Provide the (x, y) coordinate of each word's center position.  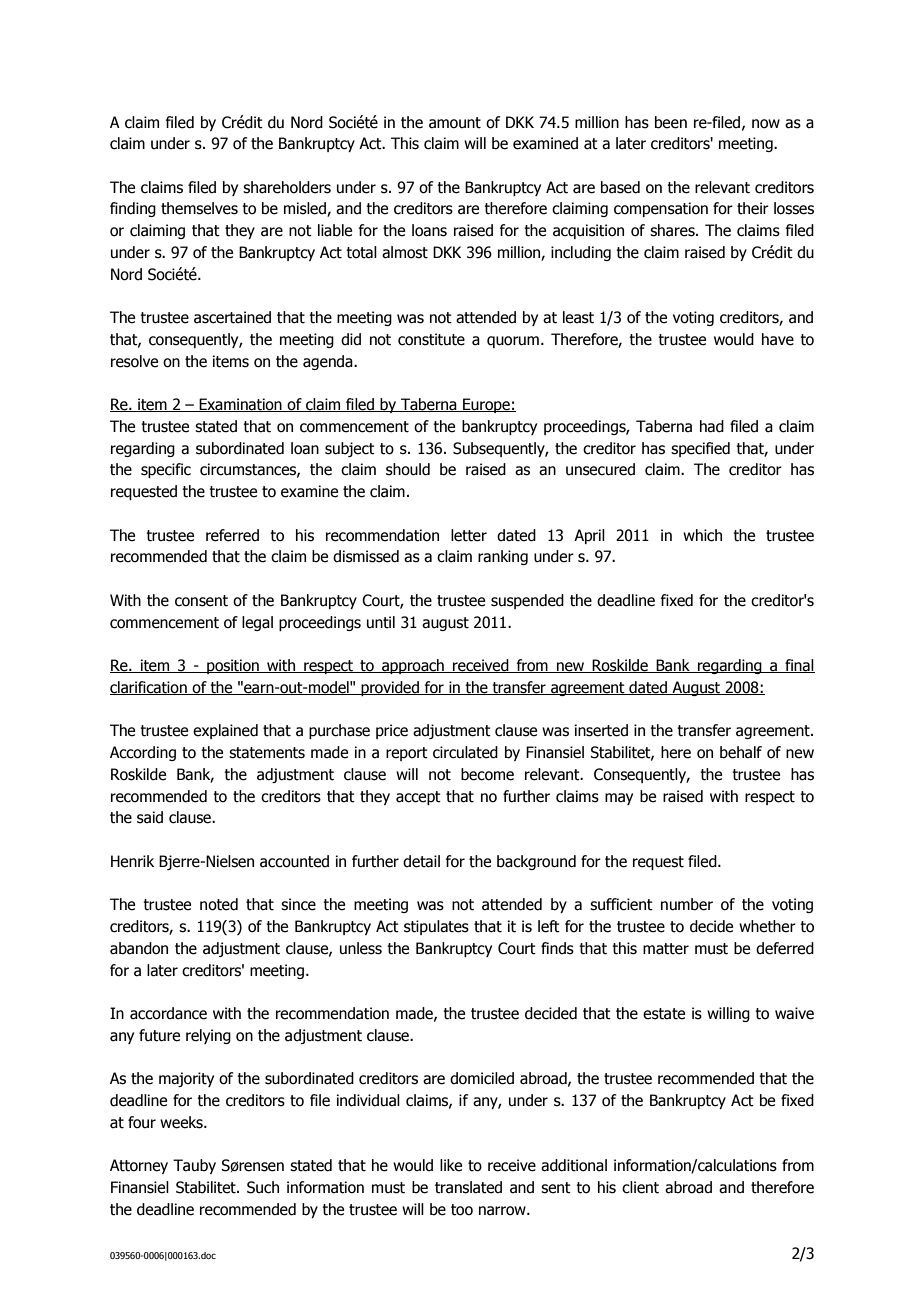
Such (263, 1187)
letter (469, 535)
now (766, 124)
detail (421, 861)
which (702, 535)
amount (455, 123)
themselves (199, 208)
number (687, 904)
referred (232, 535)
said (150, 817)
